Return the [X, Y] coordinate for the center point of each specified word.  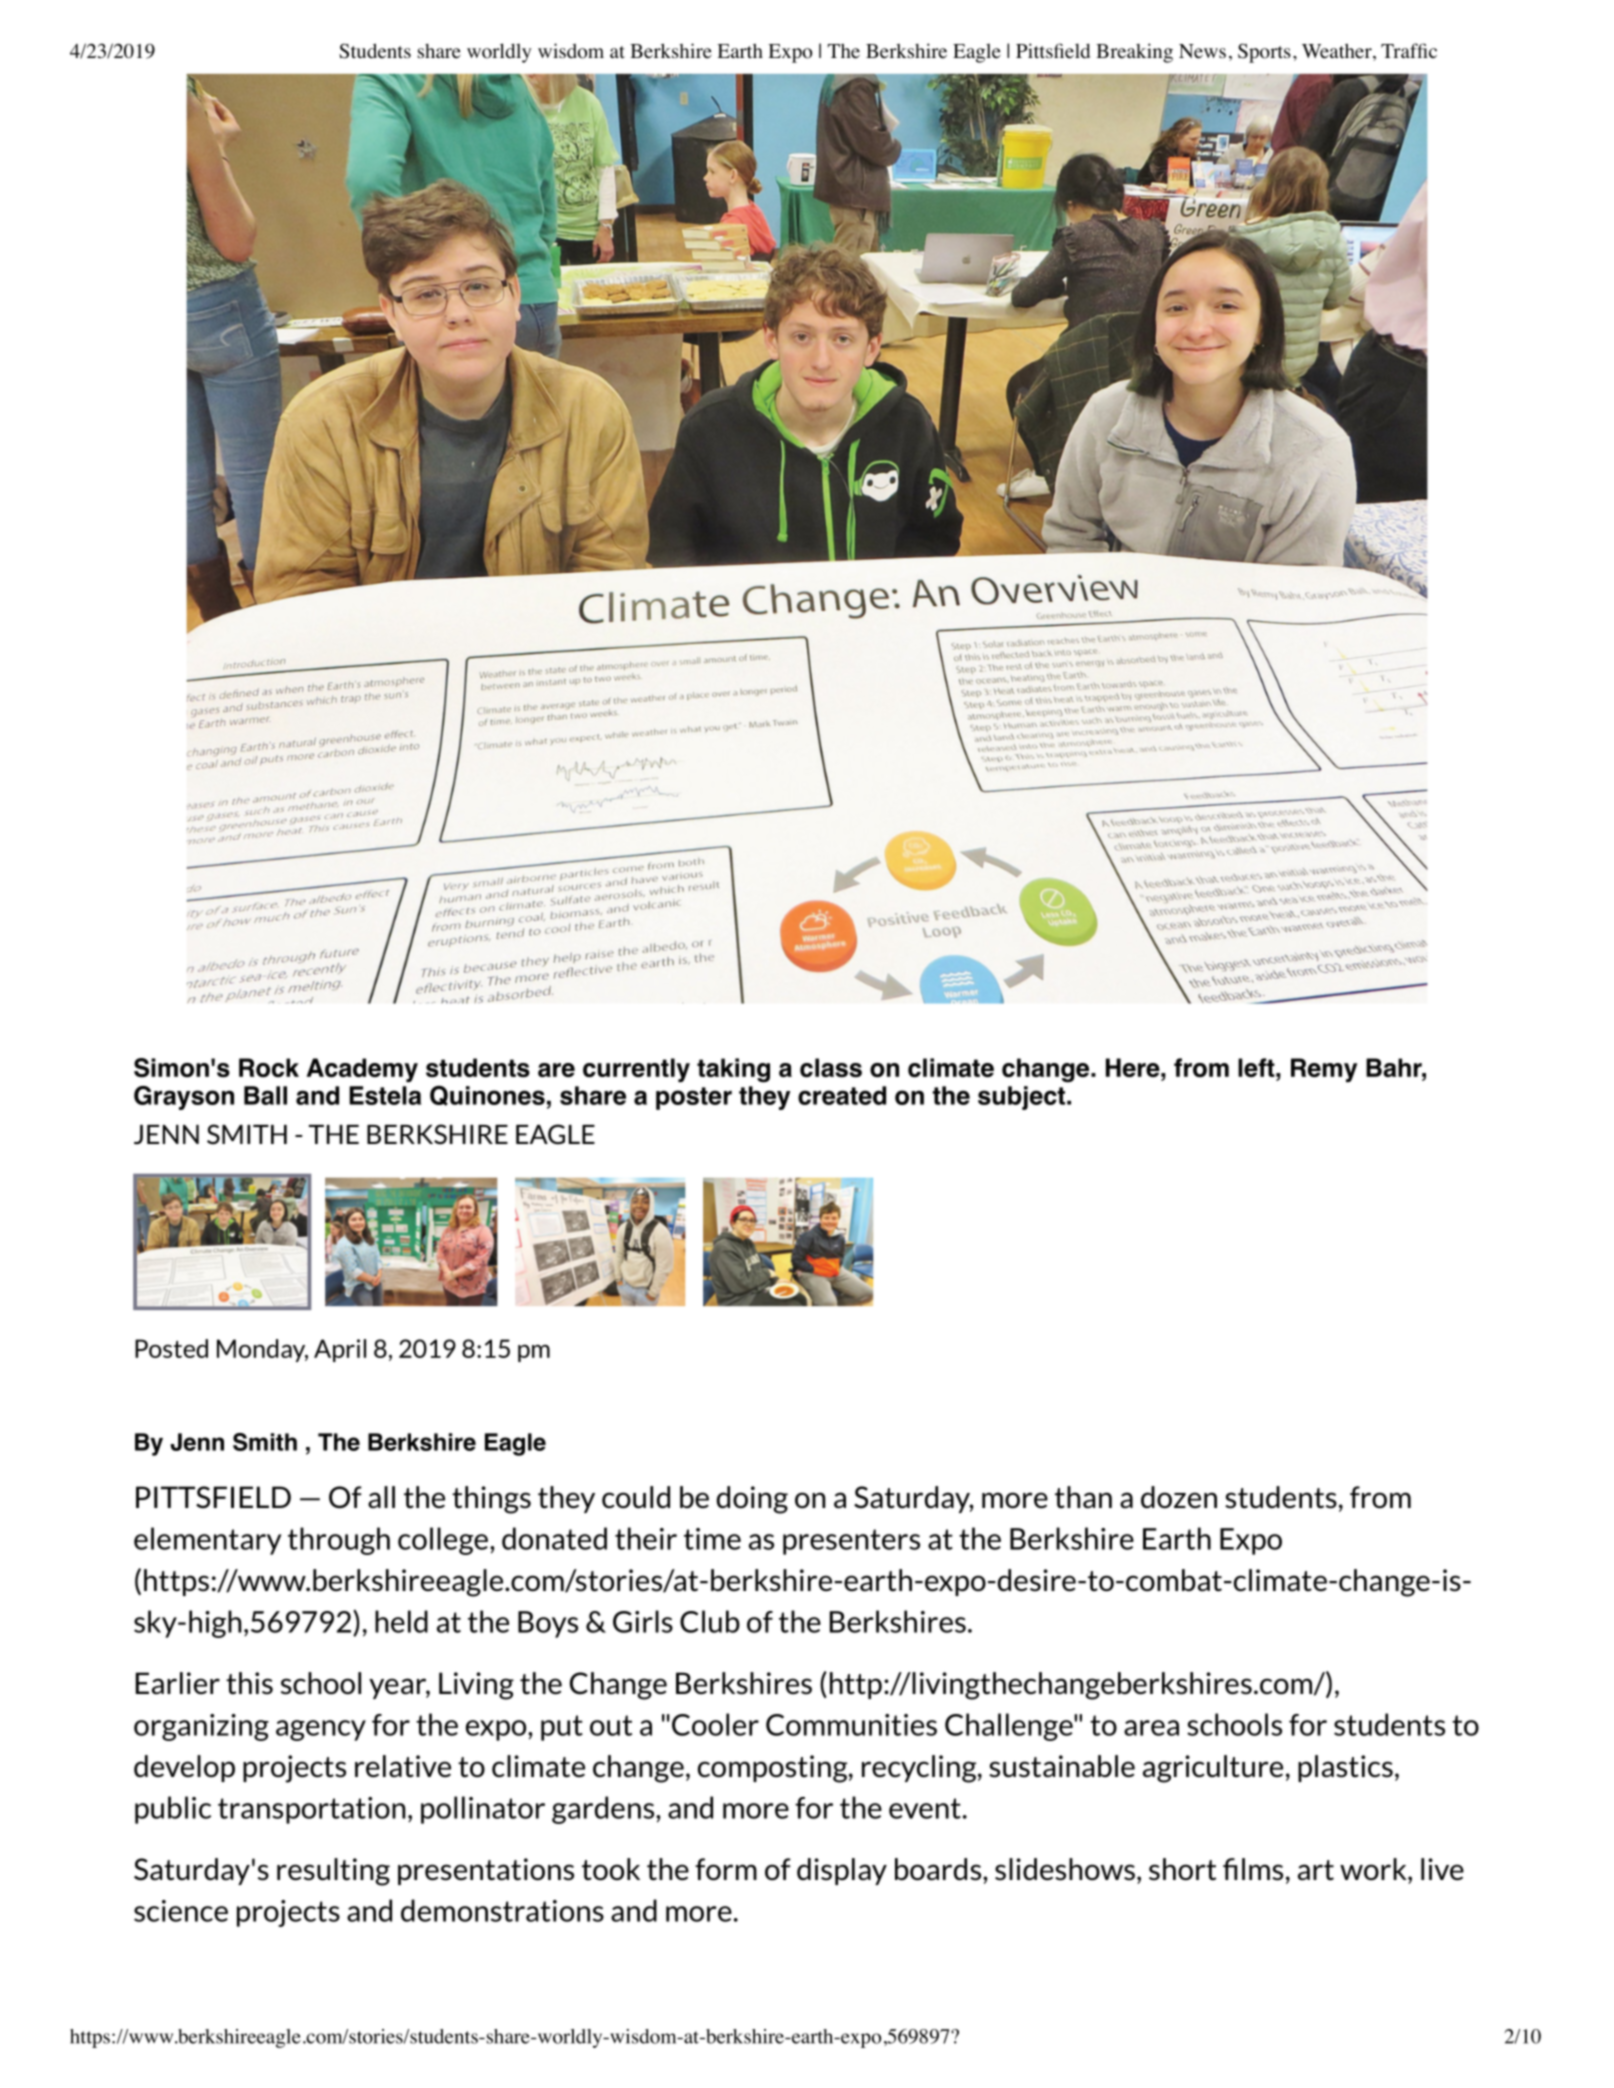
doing [752, 1500]
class [831, 1068]
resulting [333, 1872]
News [1202, 51]
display [842, 1871]
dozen [1179, 1497]
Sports [1264, 53]
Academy [362, 1070]
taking [733, 1070]
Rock [269, 1068]
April [340, 1350]
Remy [1324, 1070]
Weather [1338, 52]
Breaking [1134, 53]
